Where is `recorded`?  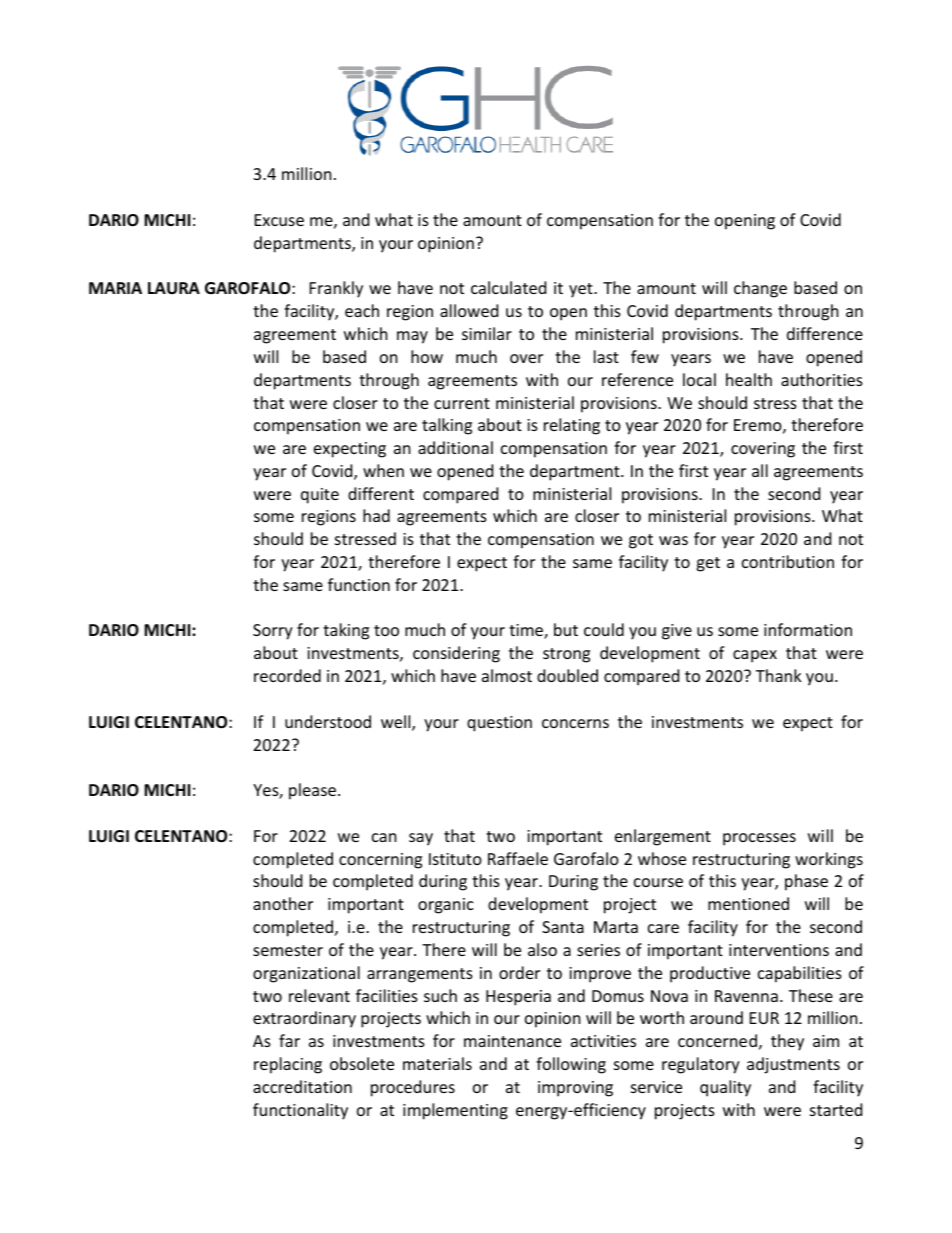 recorded is located at coordinates (287, 675).
